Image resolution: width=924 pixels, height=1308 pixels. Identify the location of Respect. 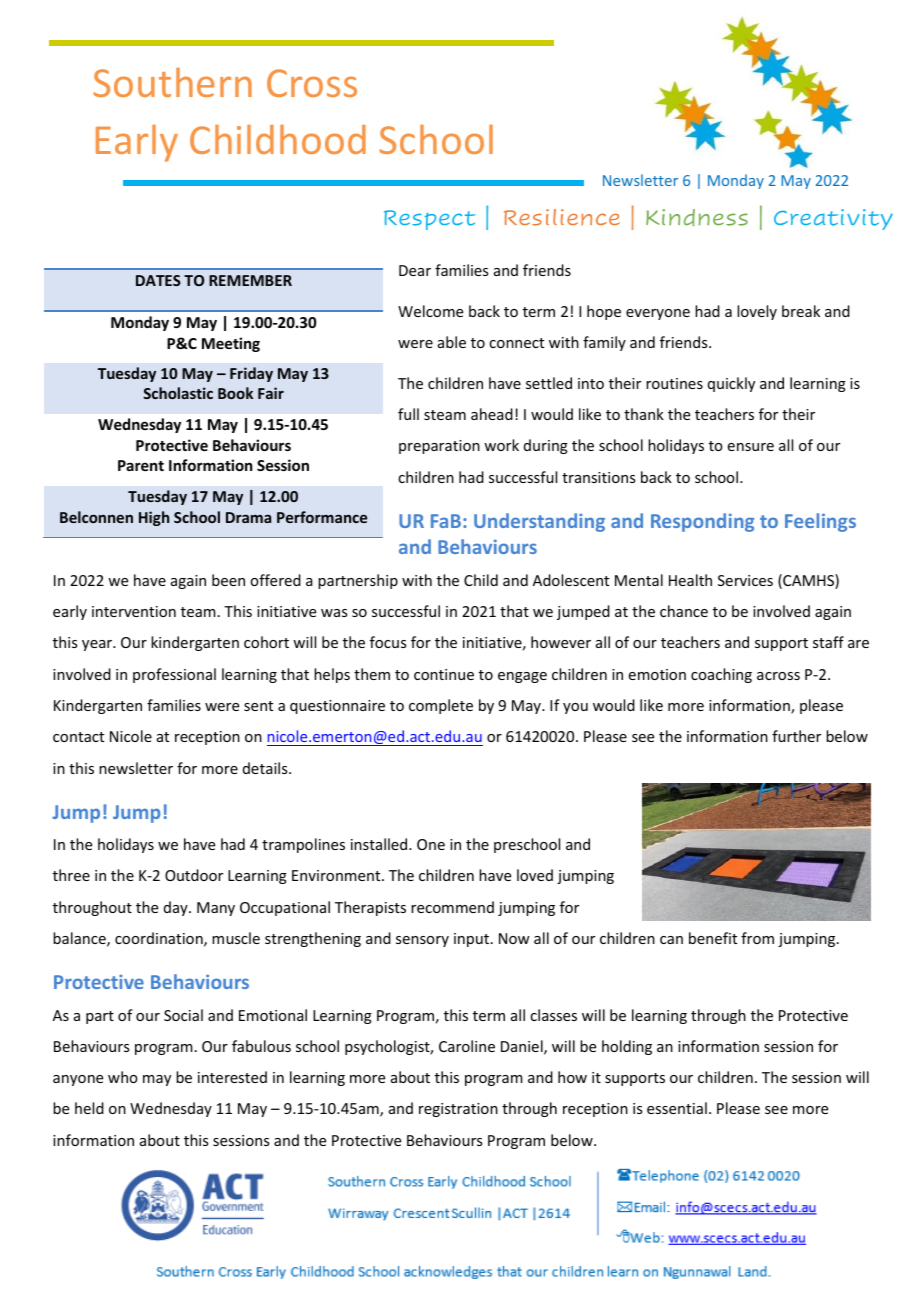
(430, 220).
